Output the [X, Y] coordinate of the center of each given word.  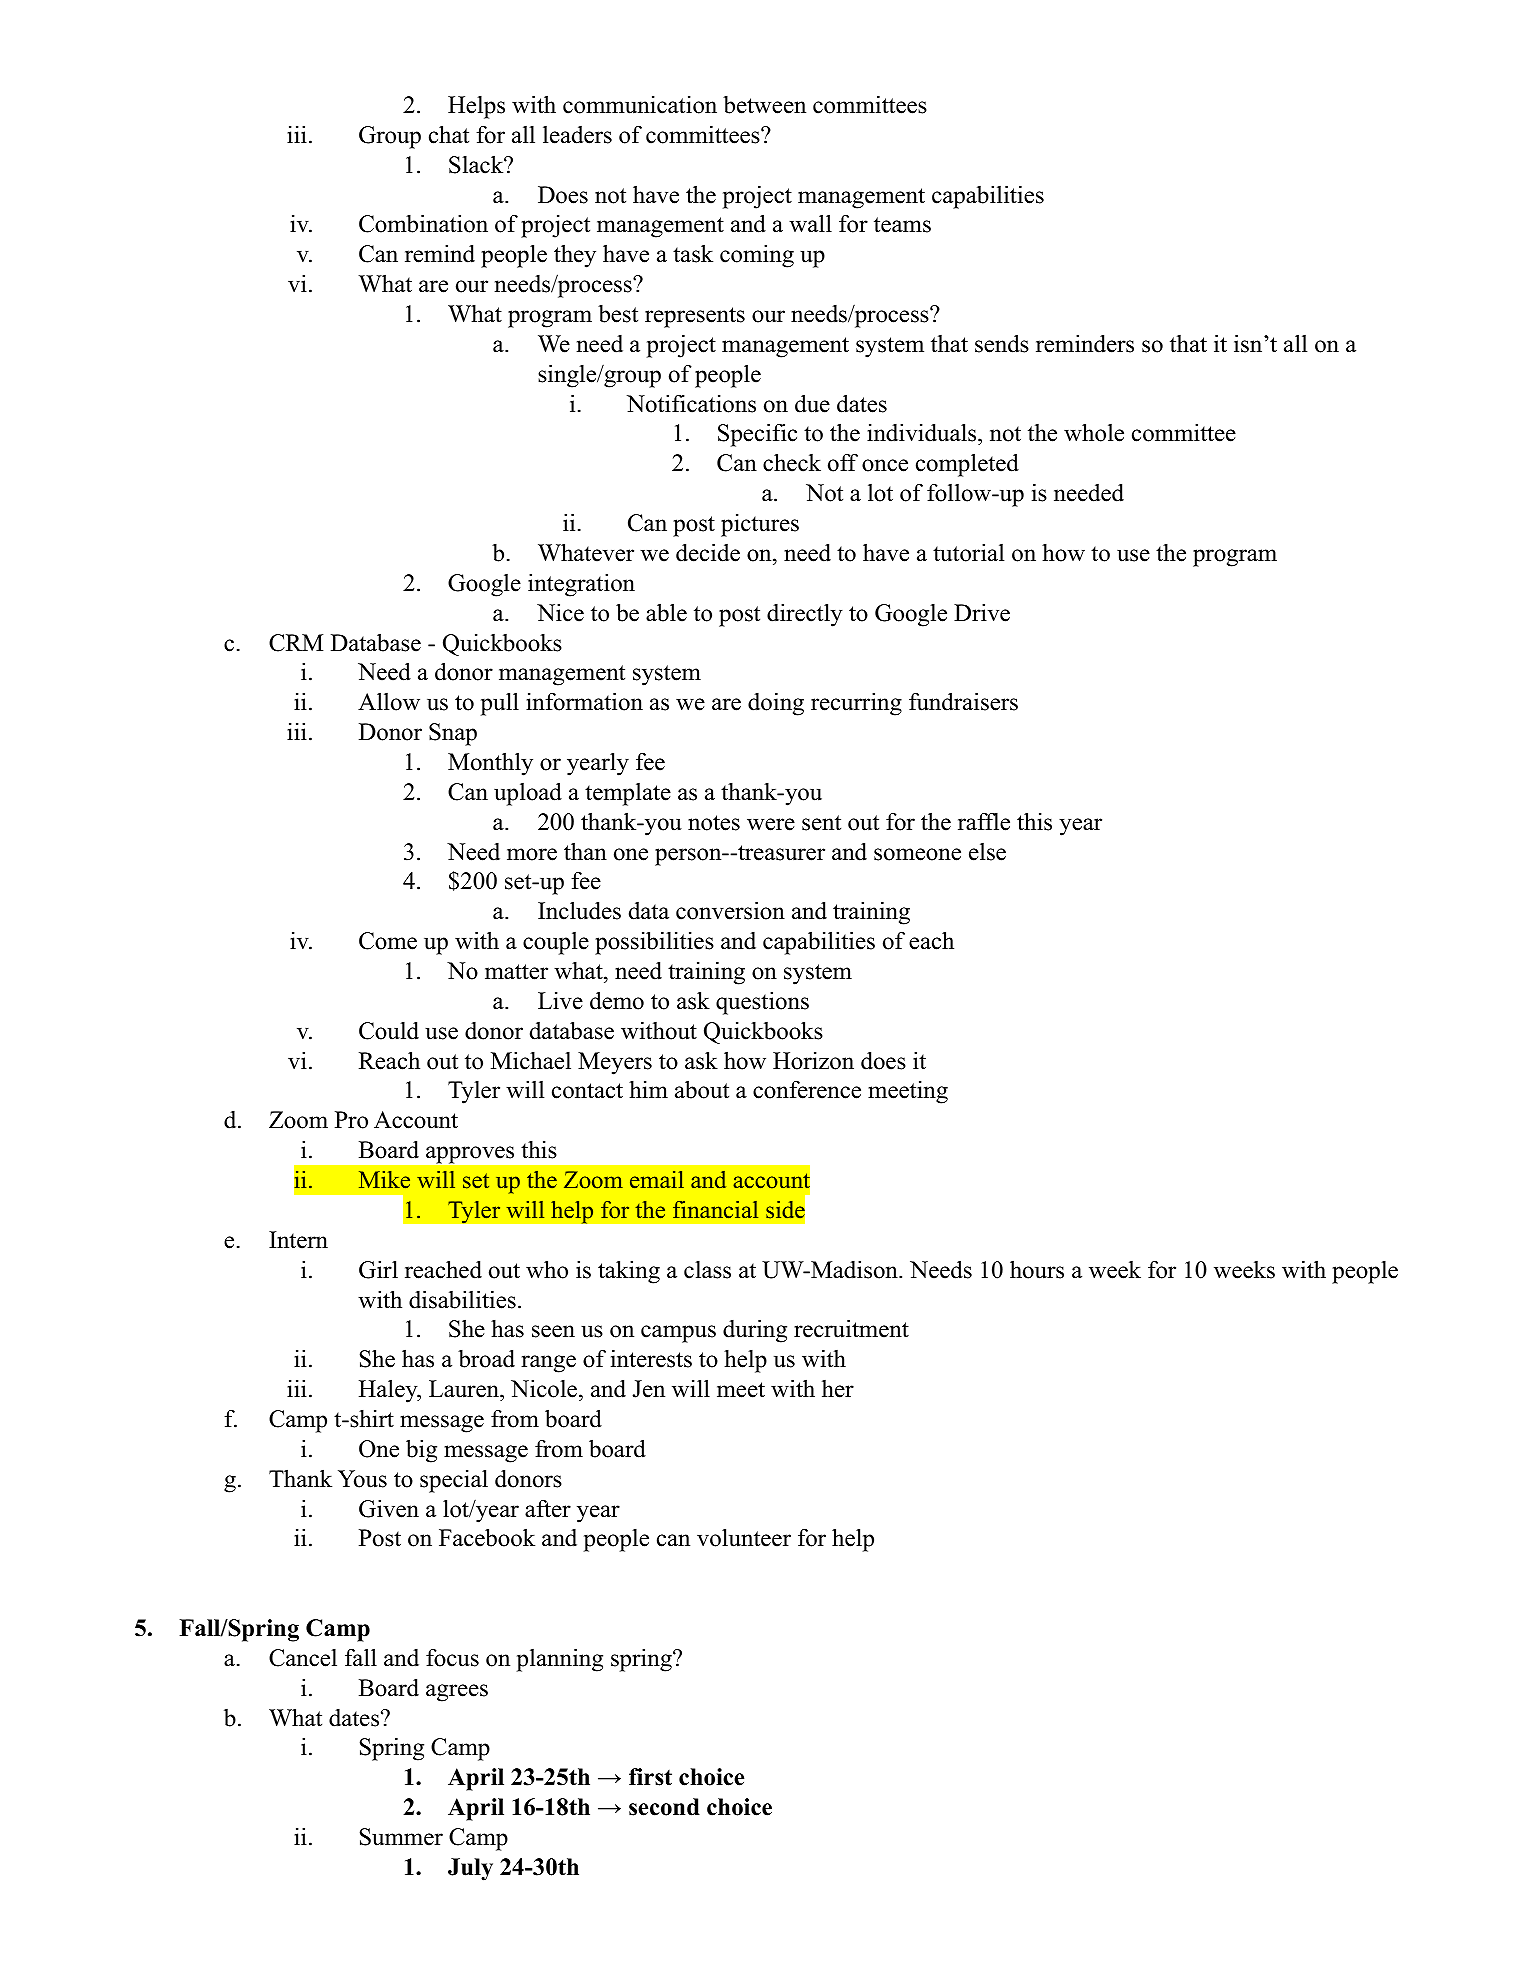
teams [902, 225]
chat [449, 134]
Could [389, 1030]
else [987, 852]
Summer [401, 1837]
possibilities [654, 943]
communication [640, 105]
